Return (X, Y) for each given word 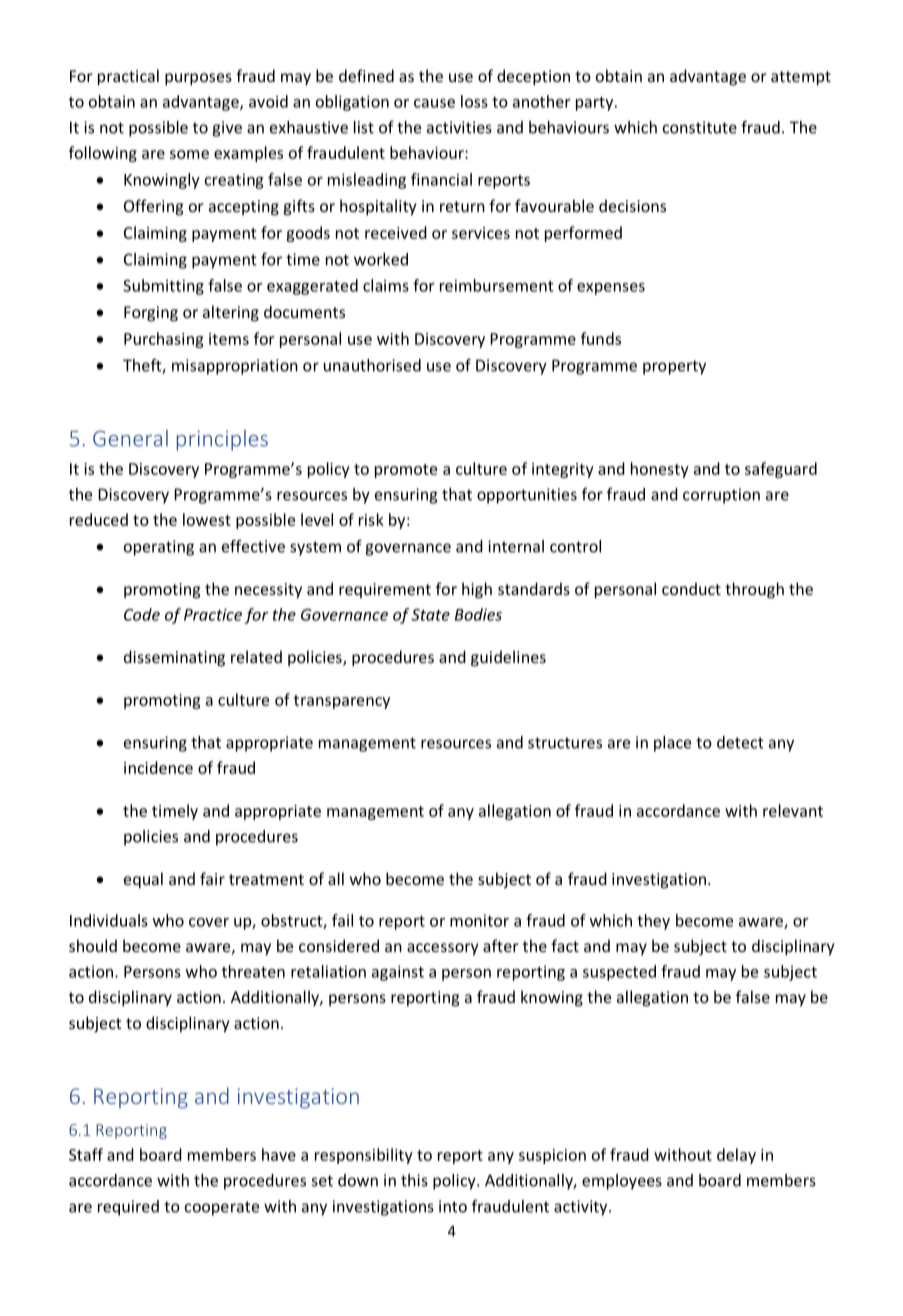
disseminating (174, 658)
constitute (700, 127)
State (430, 615)
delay (736, 1156)
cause (434, 103)
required (128, 1208)
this (414, 1180)
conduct (691, 588)
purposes (198, 79)
